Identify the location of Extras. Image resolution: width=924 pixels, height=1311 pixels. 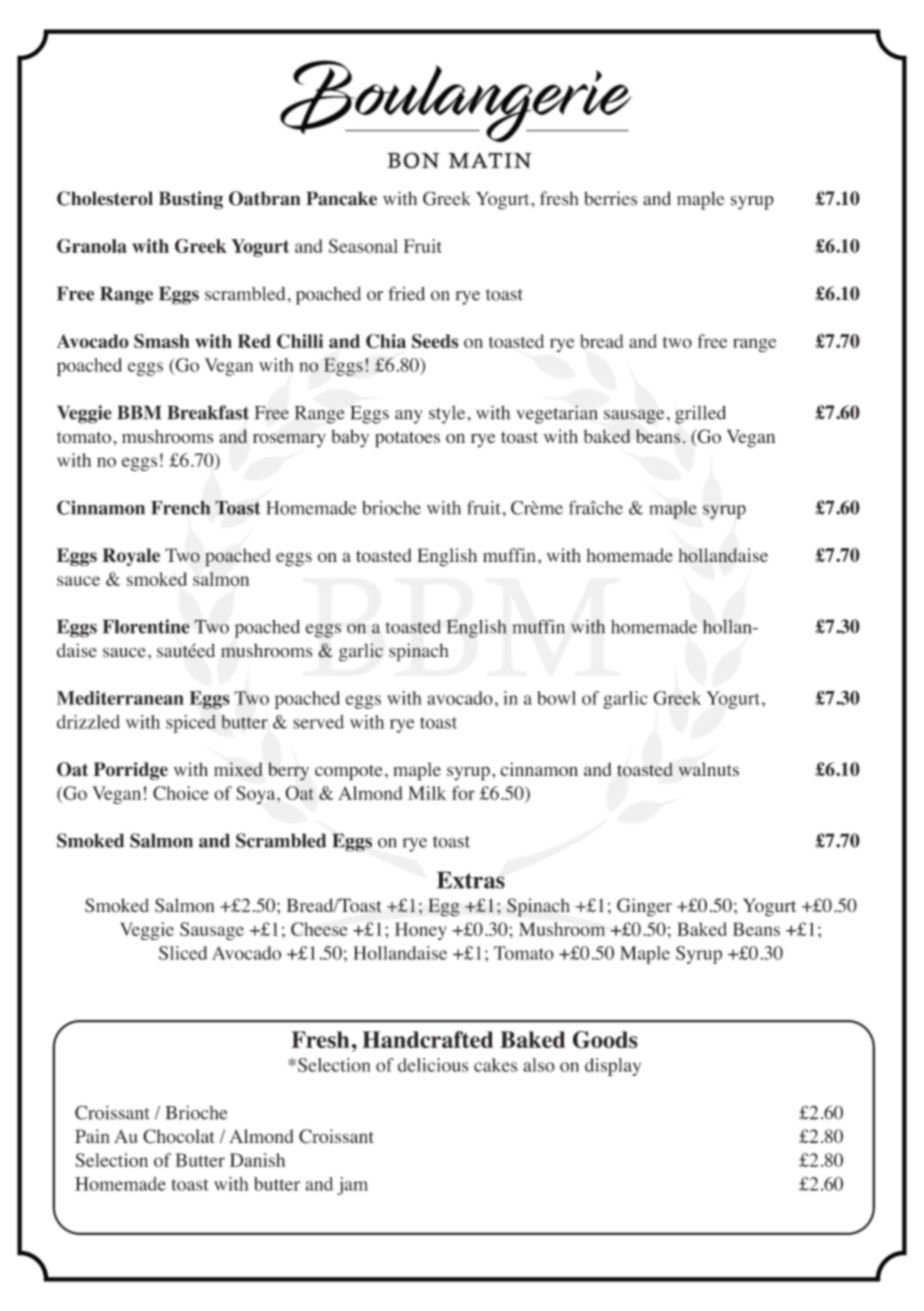
(471, 880).
